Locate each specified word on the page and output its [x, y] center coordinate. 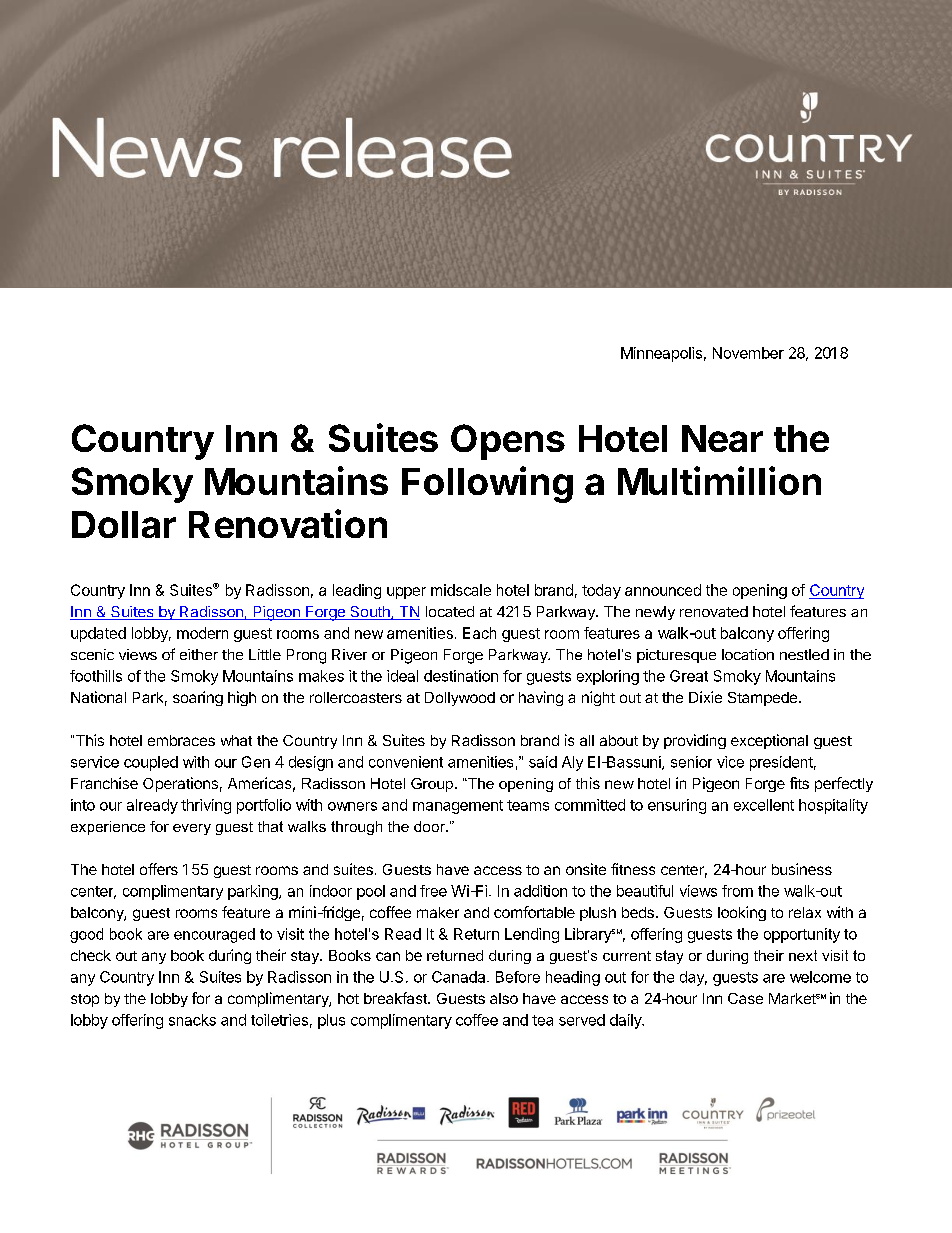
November [748, 353]
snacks [192, 1020]
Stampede [764, 699]
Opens [508, 442]
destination [461, 676]
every [192, 829]
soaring [198, 698]
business [802, 869]
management [458, 807]
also [504, 998]
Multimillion [719, 480]
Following [487, 484]
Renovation [288, 523]
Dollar [124, 524]
